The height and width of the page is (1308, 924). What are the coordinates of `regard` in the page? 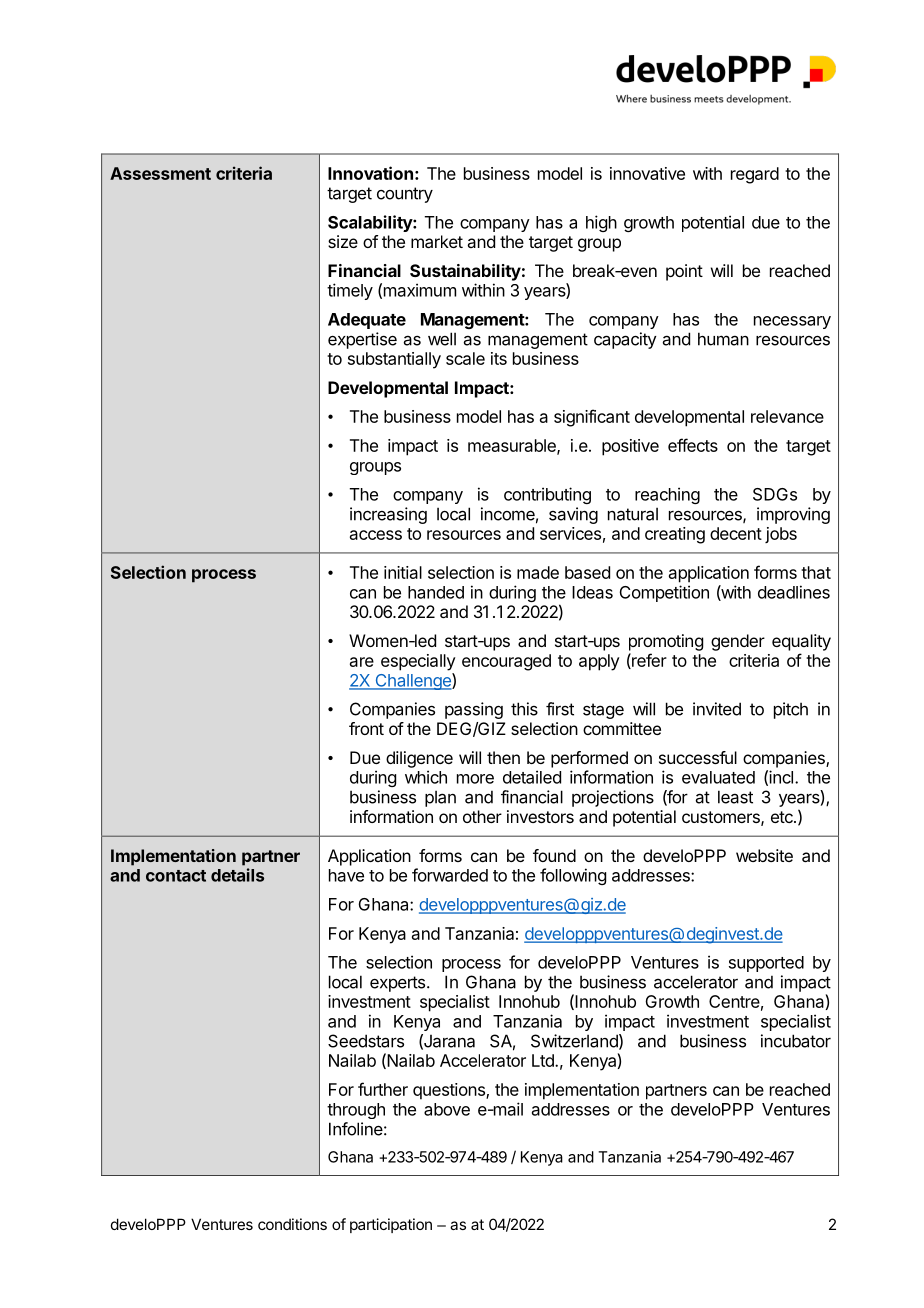 It's located at (755, 175).
